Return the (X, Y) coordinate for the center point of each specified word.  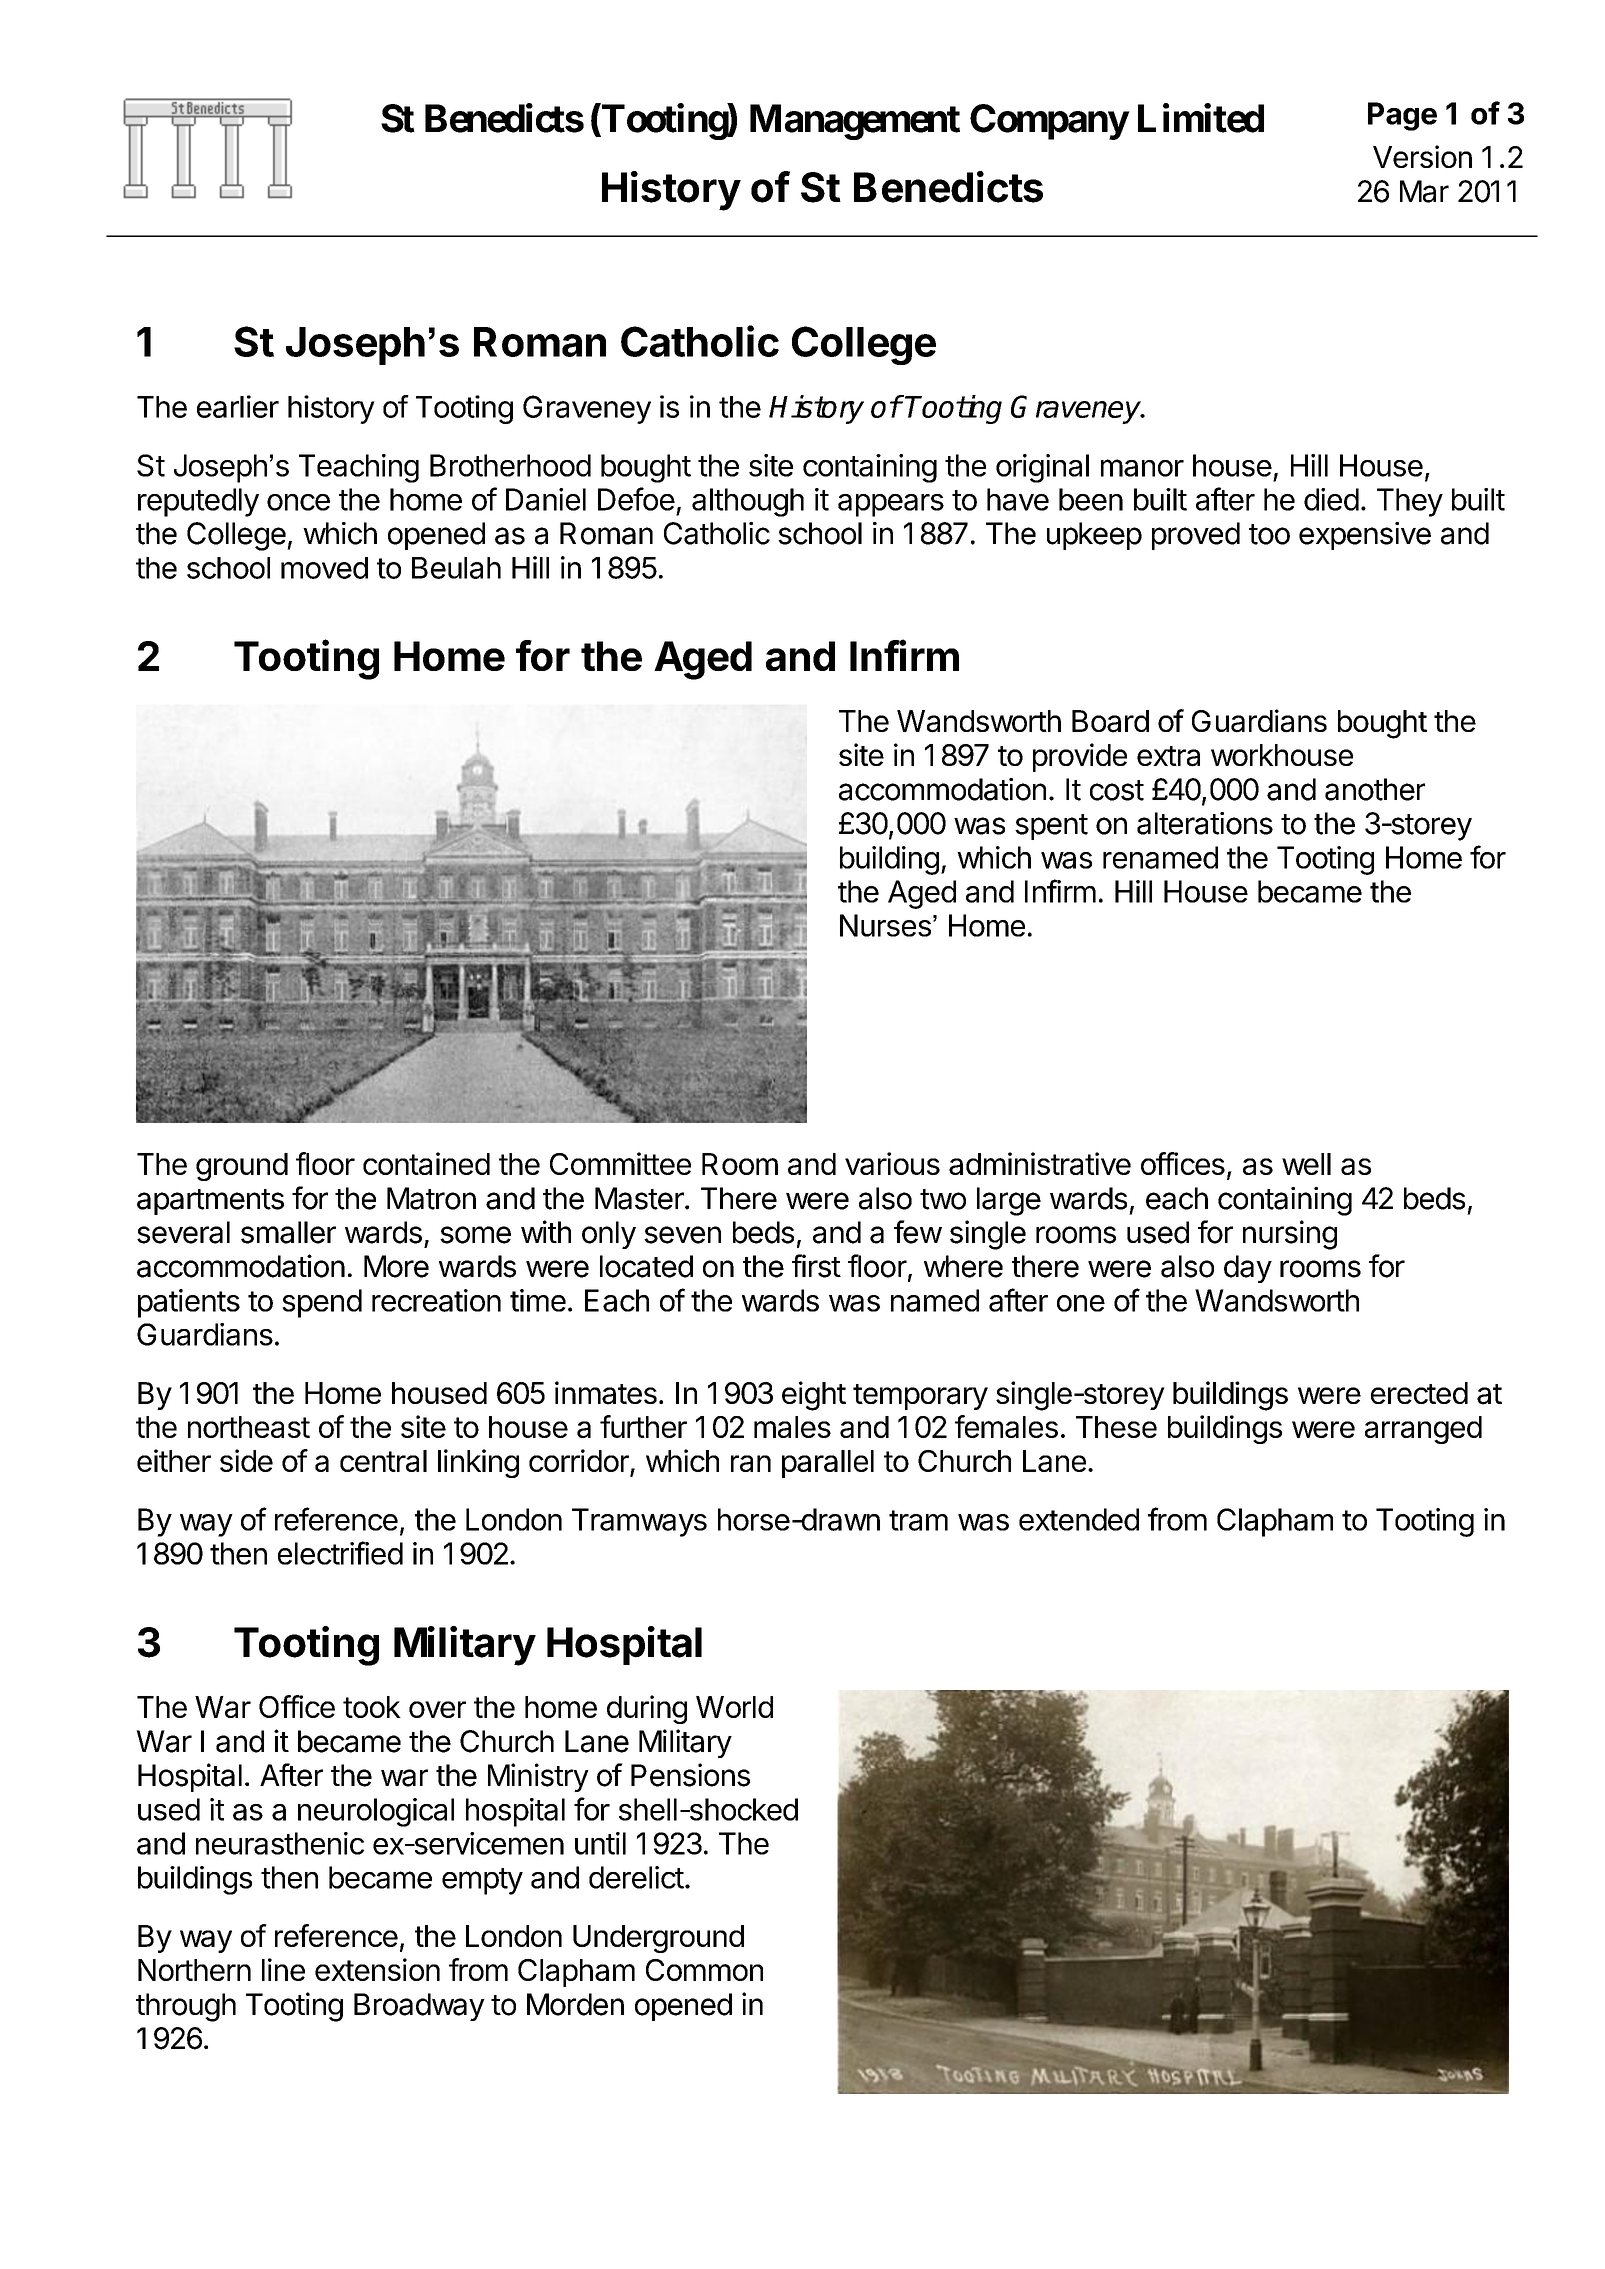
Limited (1201, 118)
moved (324, 568)
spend (322, 1303)
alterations (1205, 823)
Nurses (885, 925)
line (283, 1969)
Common (704, 1970)
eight (814, 1396)
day (1248, 1269)
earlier (238, 406)
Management (855, 122)
